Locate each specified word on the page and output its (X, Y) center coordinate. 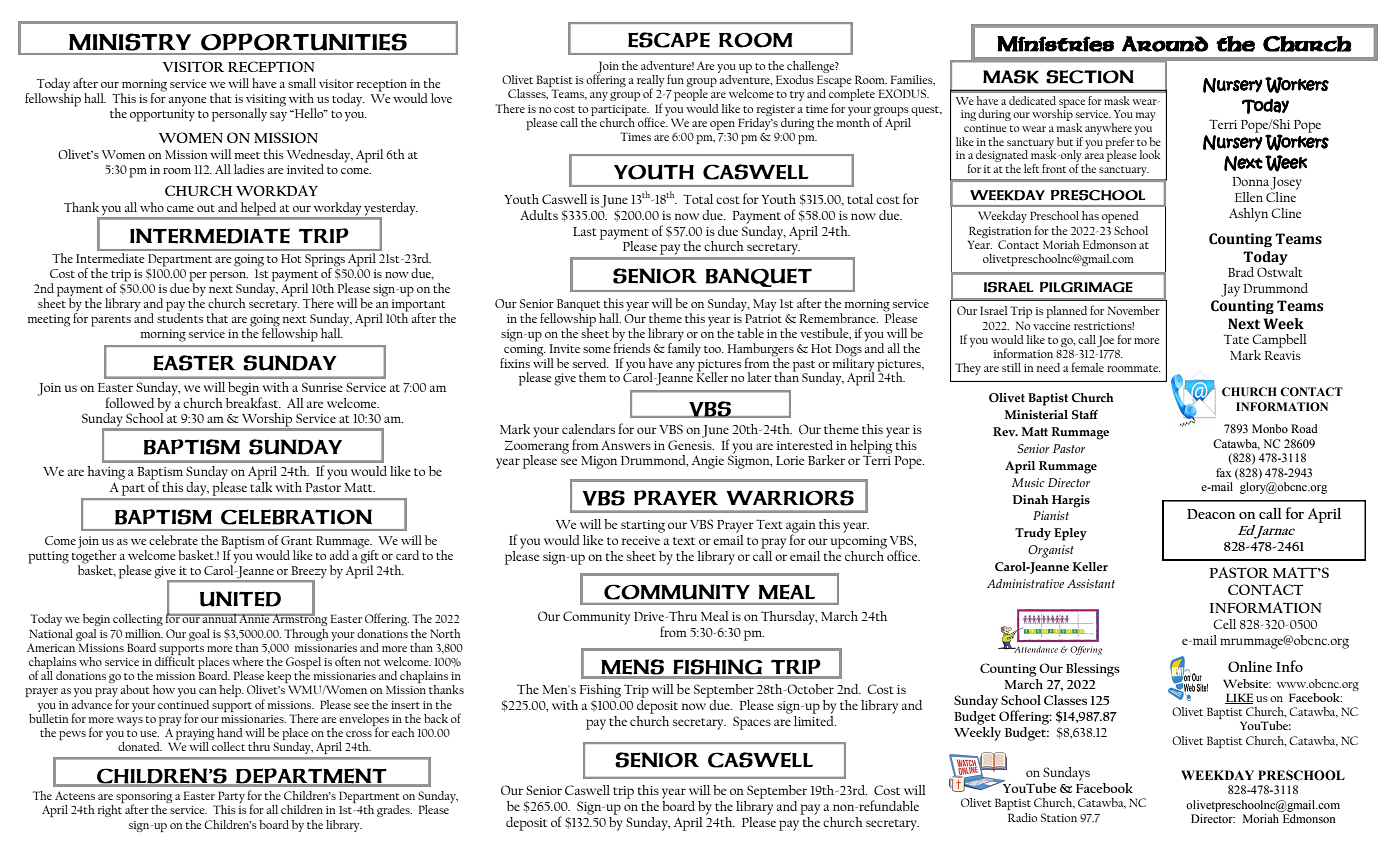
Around (1165, 44)
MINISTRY (130, 42)
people (691, 95)
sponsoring (144, 799)
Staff (1085, 415)
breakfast (253, 401)
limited (815, 719)
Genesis (691, 445)
